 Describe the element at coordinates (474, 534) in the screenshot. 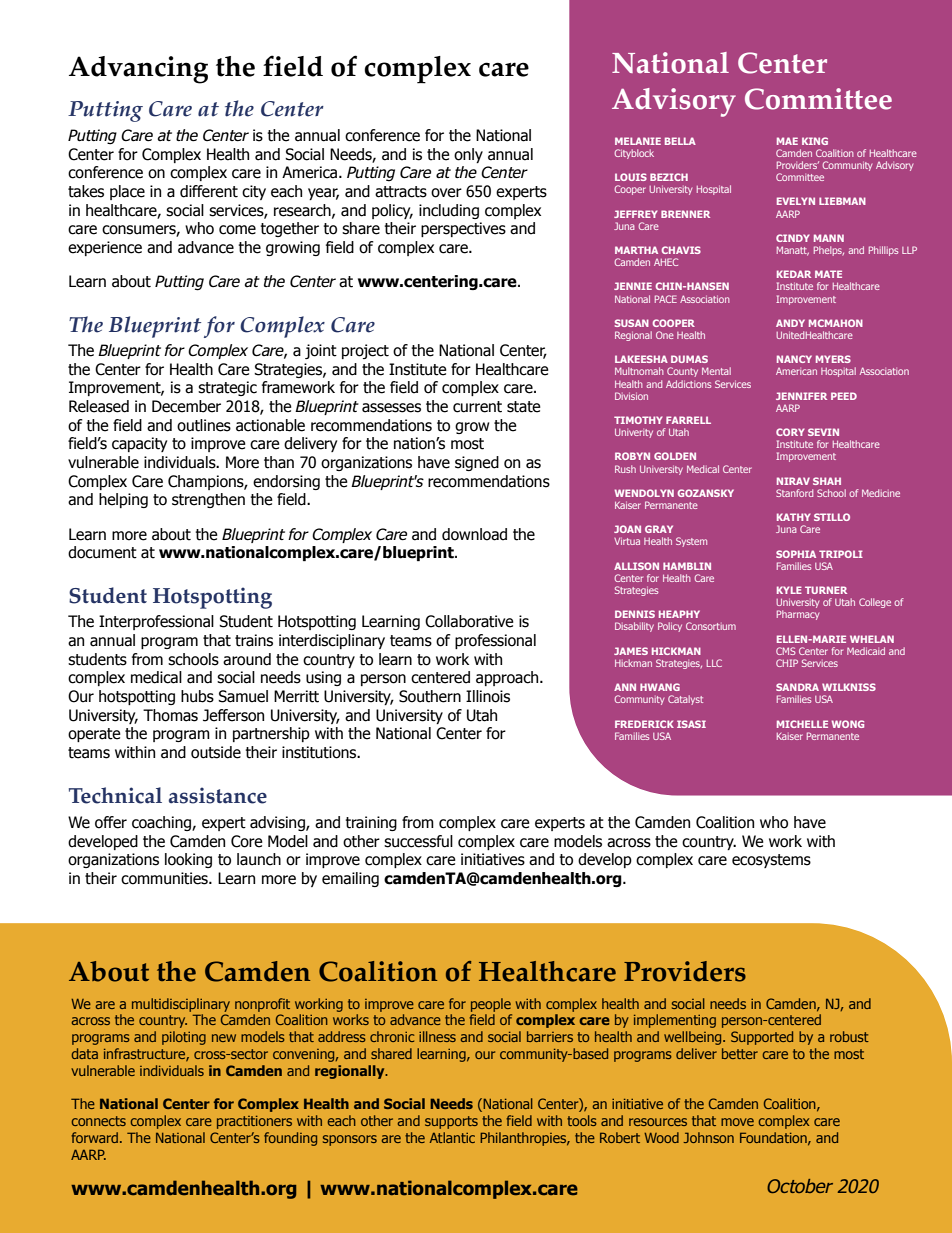

I see `download` at that location.
